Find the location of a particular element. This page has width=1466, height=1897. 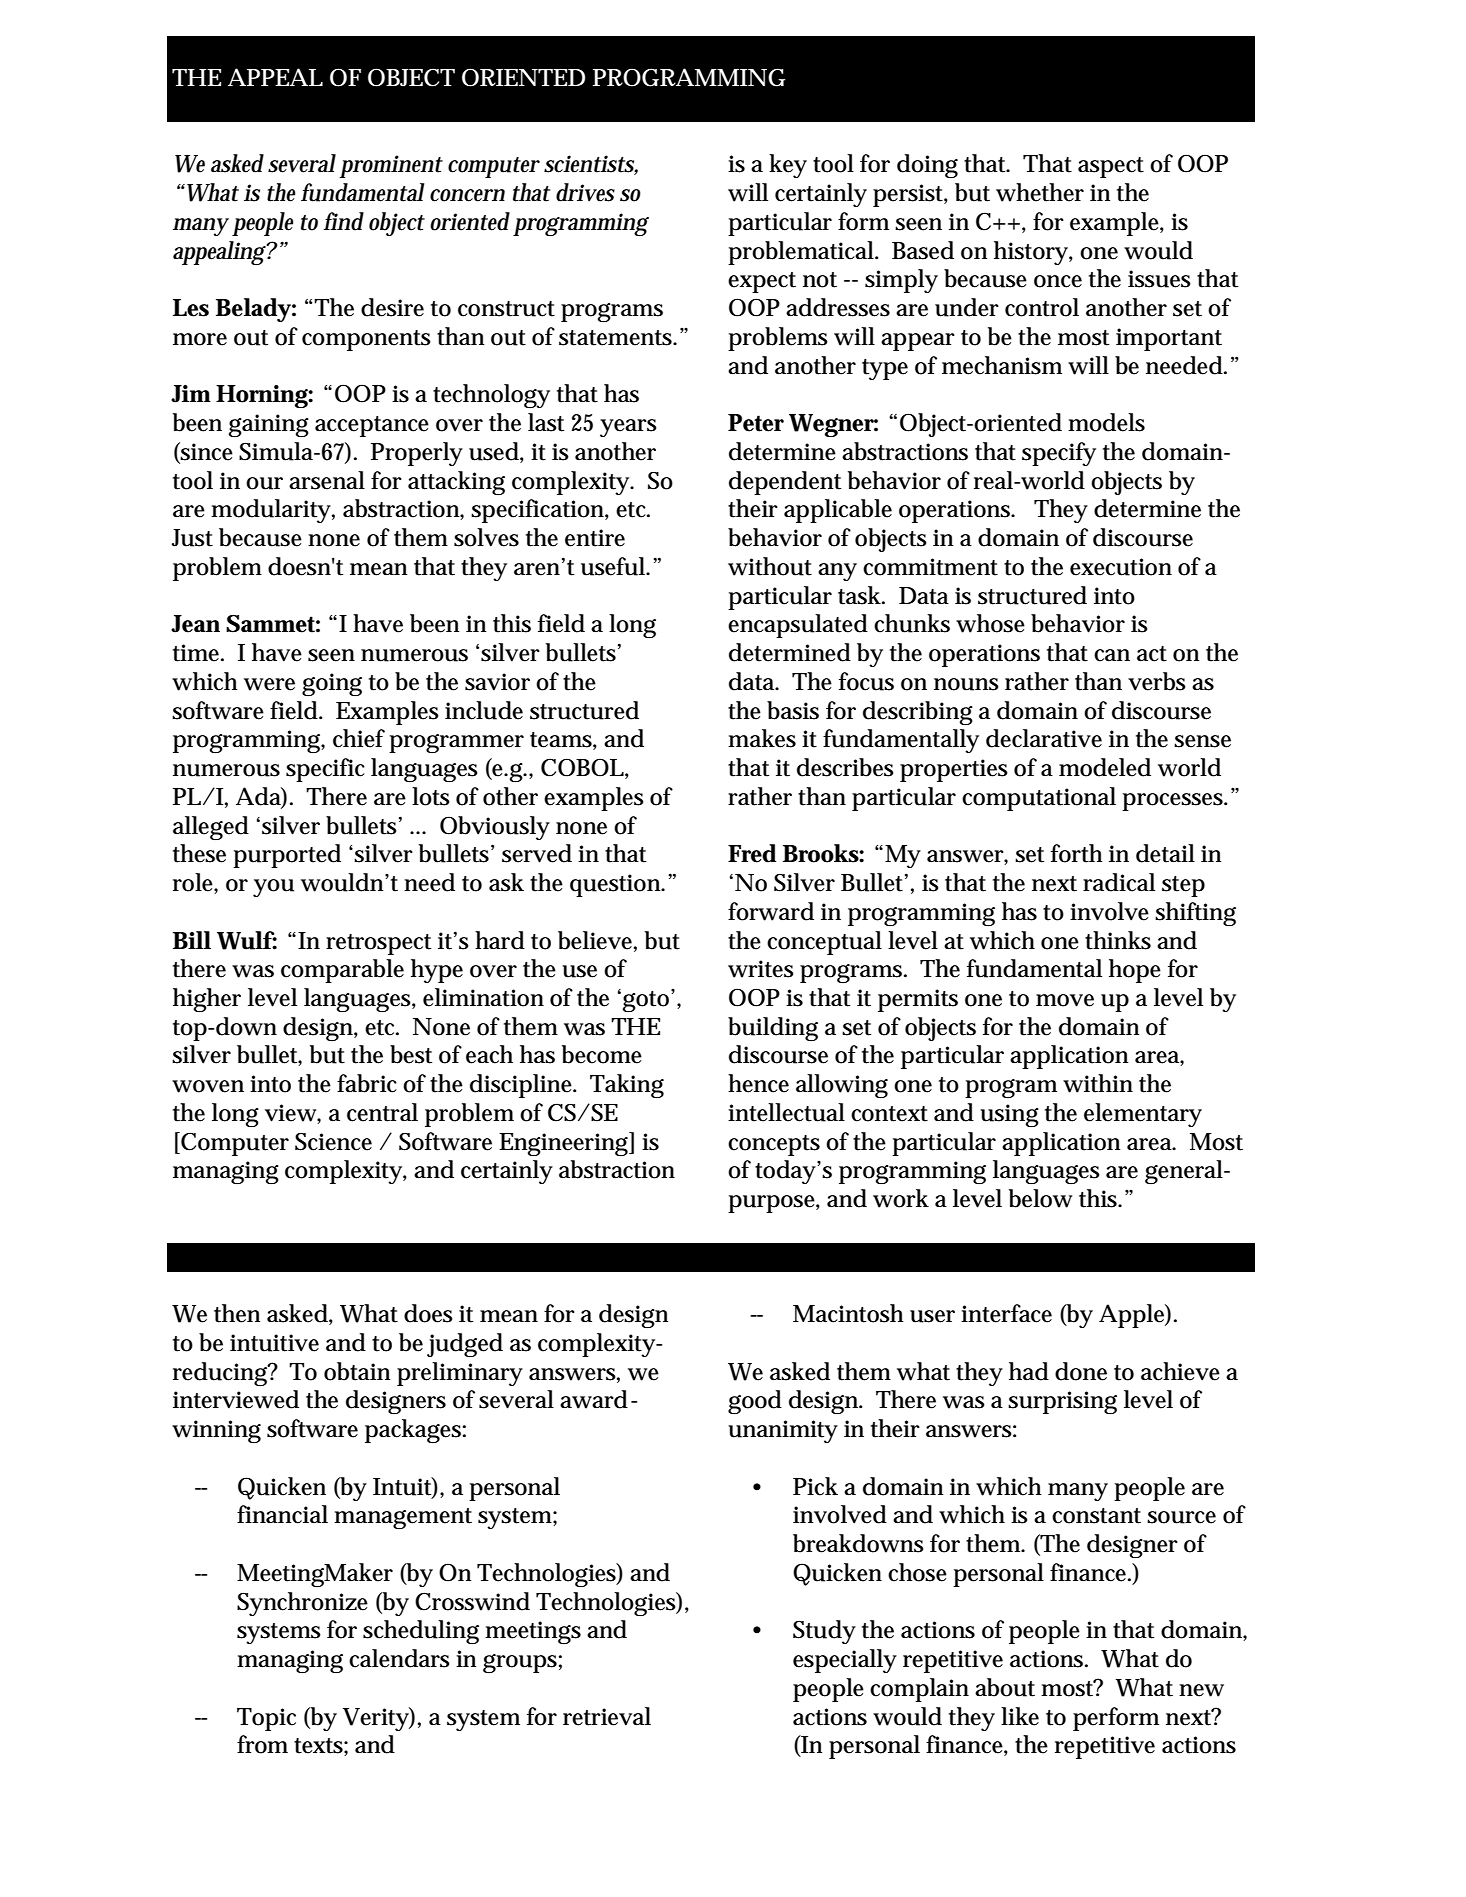

obtain is located at coordinates (357, 1371).
